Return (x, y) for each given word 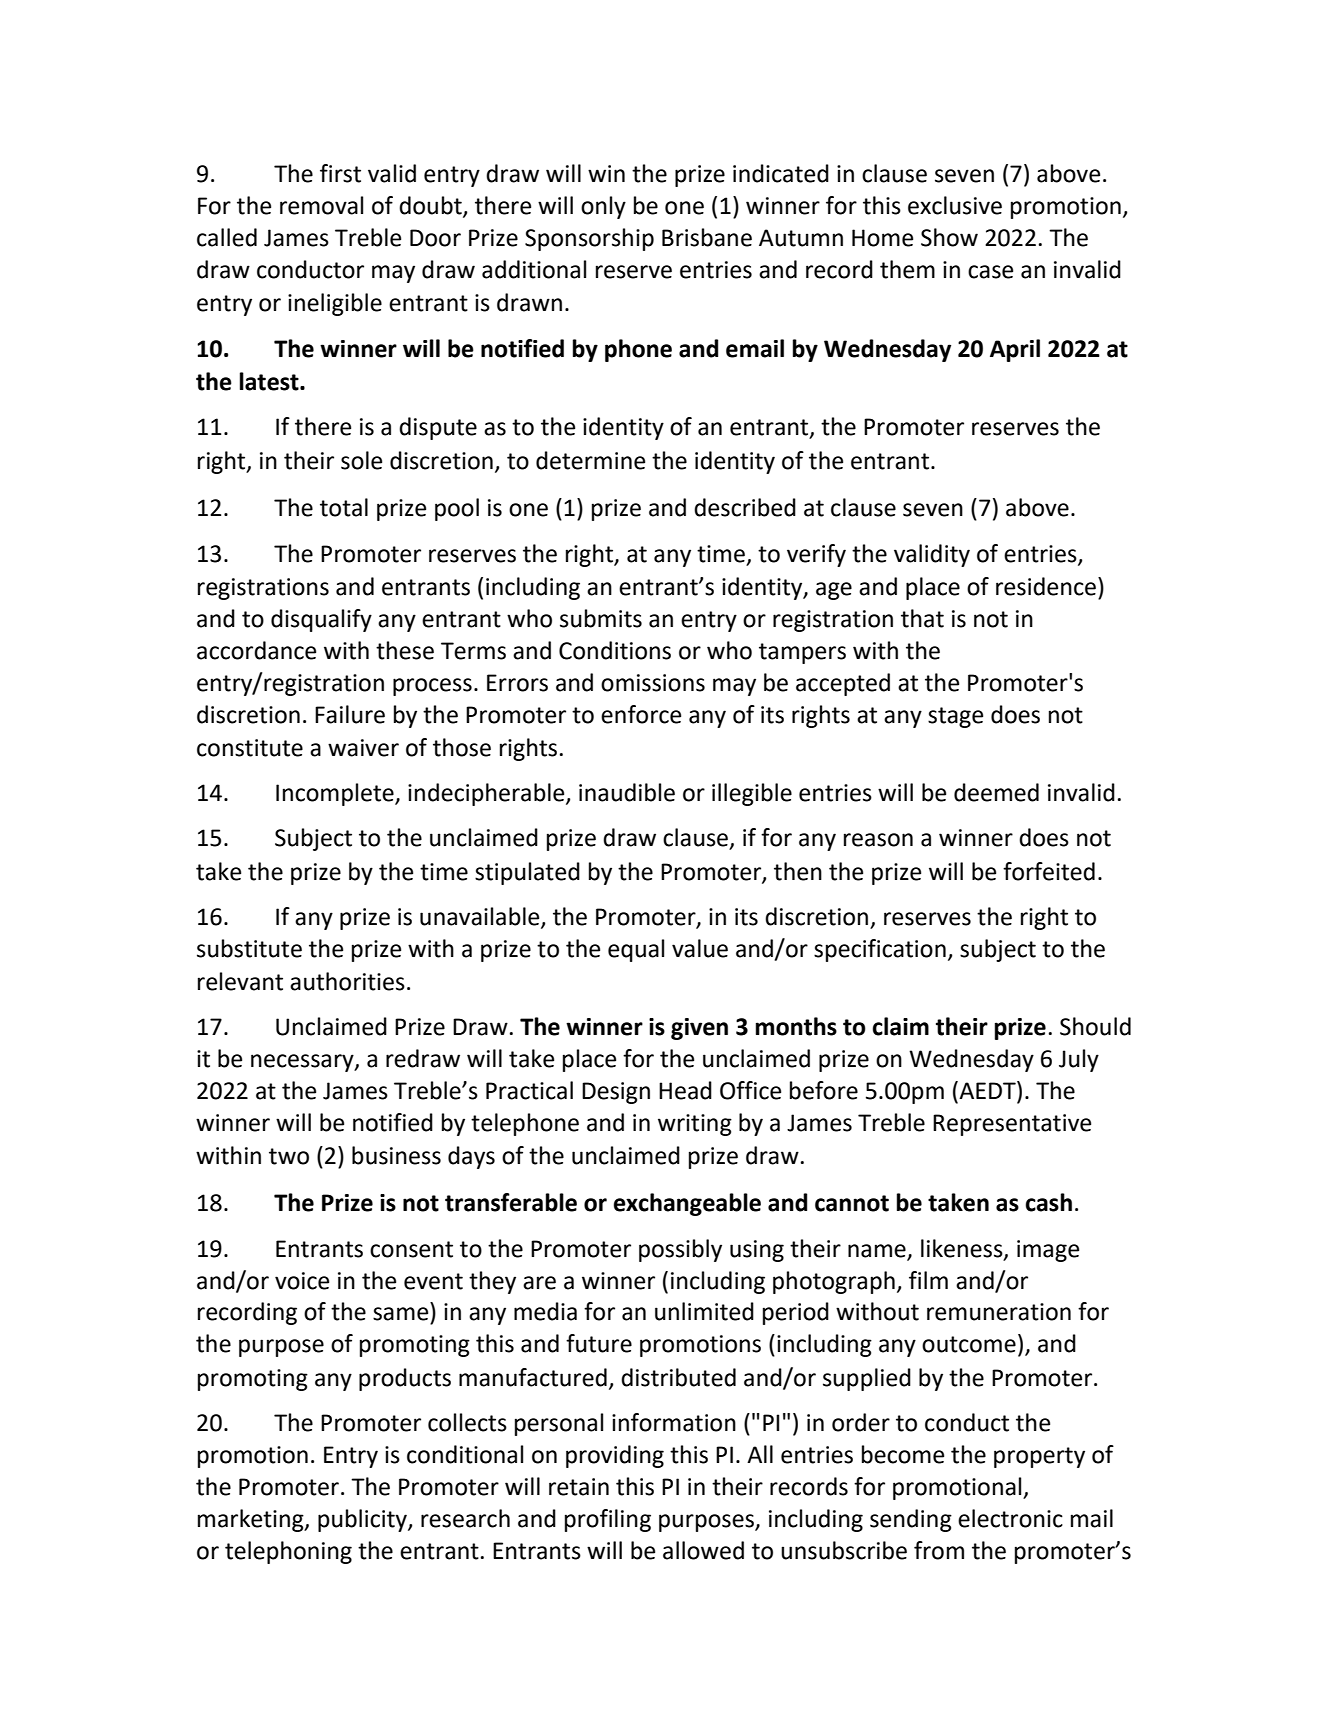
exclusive (955, 205)
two (289, 1156)
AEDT (987, 1091)
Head (685, 1090)
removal (321, 205)
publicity (363, 1520)
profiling (608, 1520)
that (922, 618)
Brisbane (707, 237)
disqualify (321, 620)
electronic (1010, 1518)
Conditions (615, 650)
